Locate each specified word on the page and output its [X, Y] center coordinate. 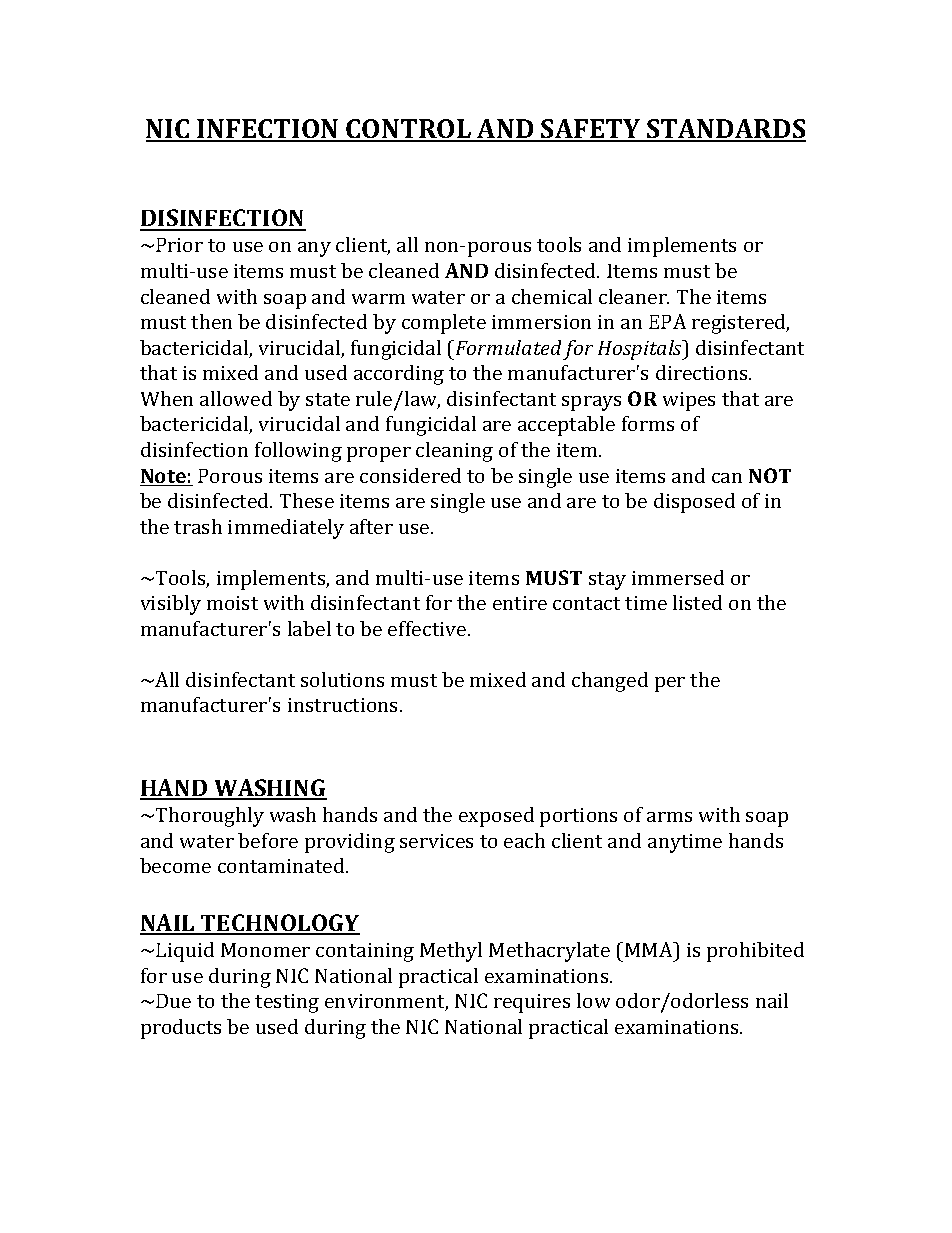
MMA [650, 949]
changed [610, 682]
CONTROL [409, 130]
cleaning [454, 452]
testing [287, 1003]
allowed [236, 398]
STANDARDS [725, 130]
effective [428, 628]
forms [648, 423]
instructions [344, 705]
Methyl [451, 952]
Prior [179, 245]
